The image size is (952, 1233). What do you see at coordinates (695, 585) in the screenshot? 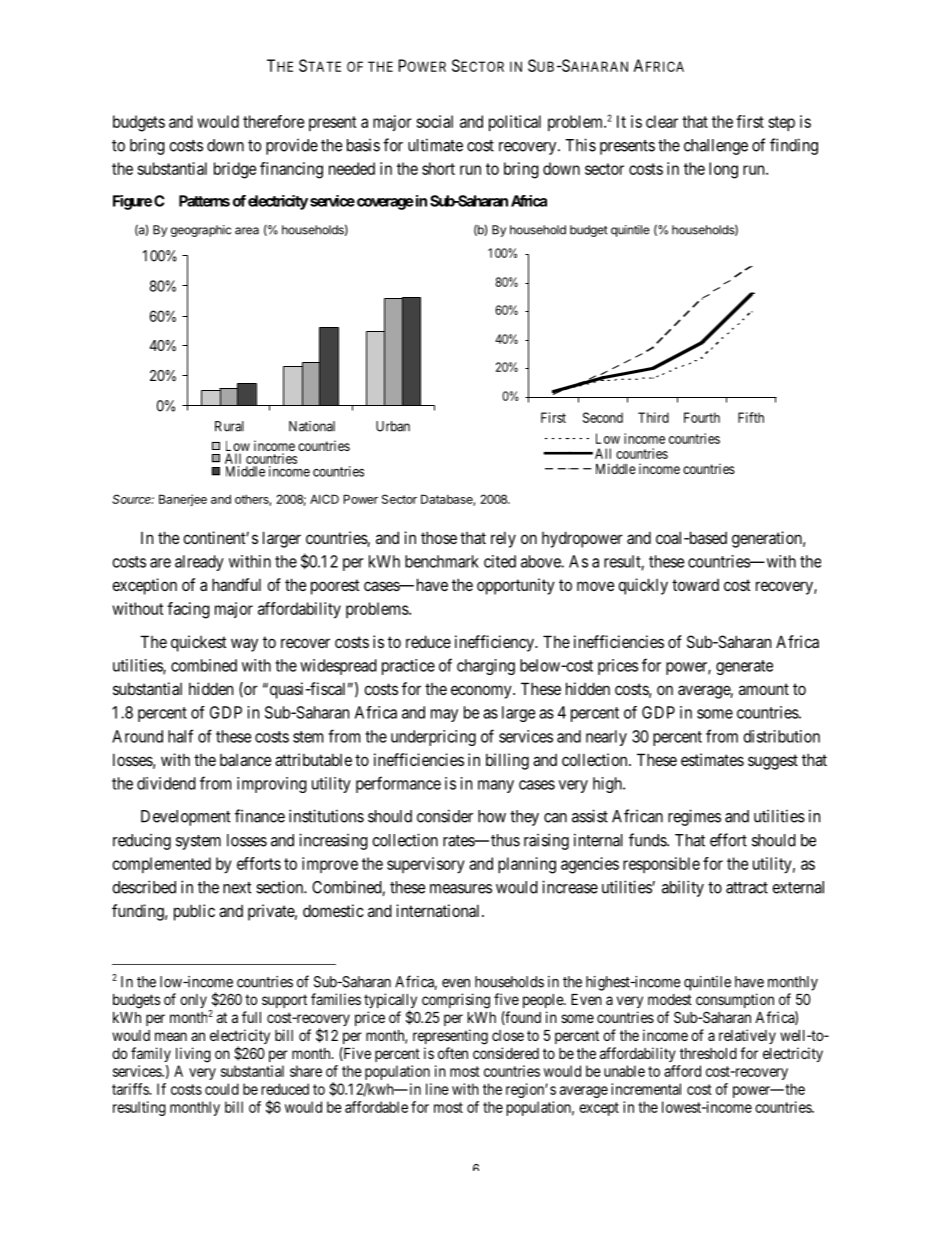
I see `toward` at bounding box center [695, 585].
